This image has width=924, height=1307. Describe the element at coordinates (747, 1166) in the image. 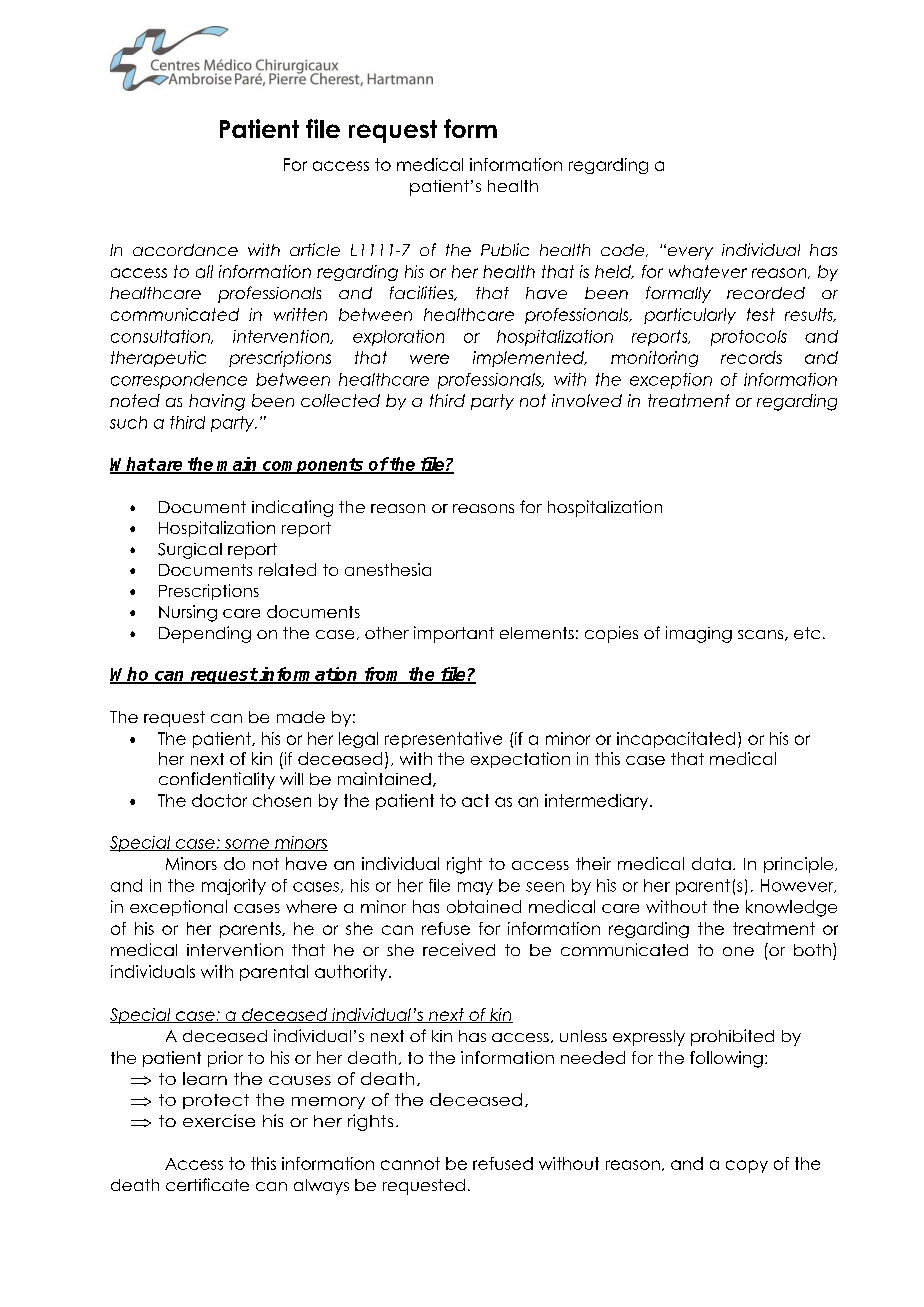

I see `copy` at that location.
